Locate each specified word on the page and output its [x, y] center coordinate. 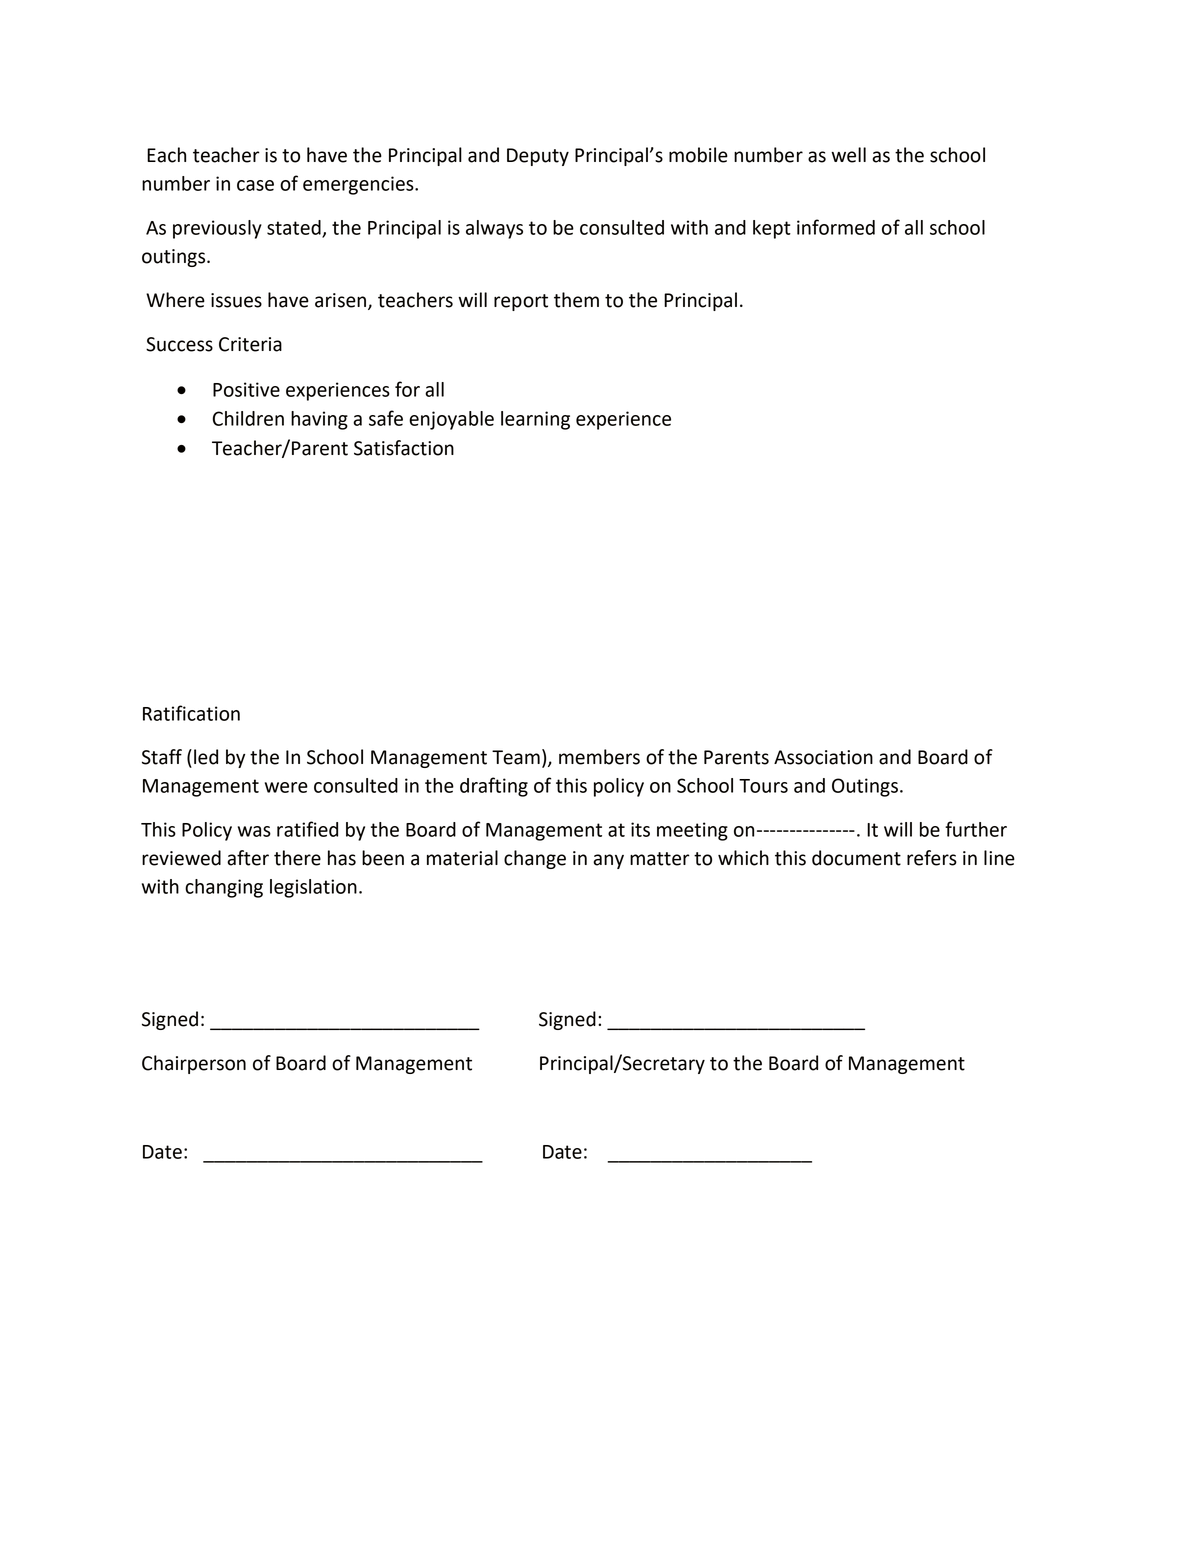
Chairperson [194, 1064]
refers [932, 858]
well [848, 155]
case [255, 185]
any [608, 861]
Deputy [538, 157]
